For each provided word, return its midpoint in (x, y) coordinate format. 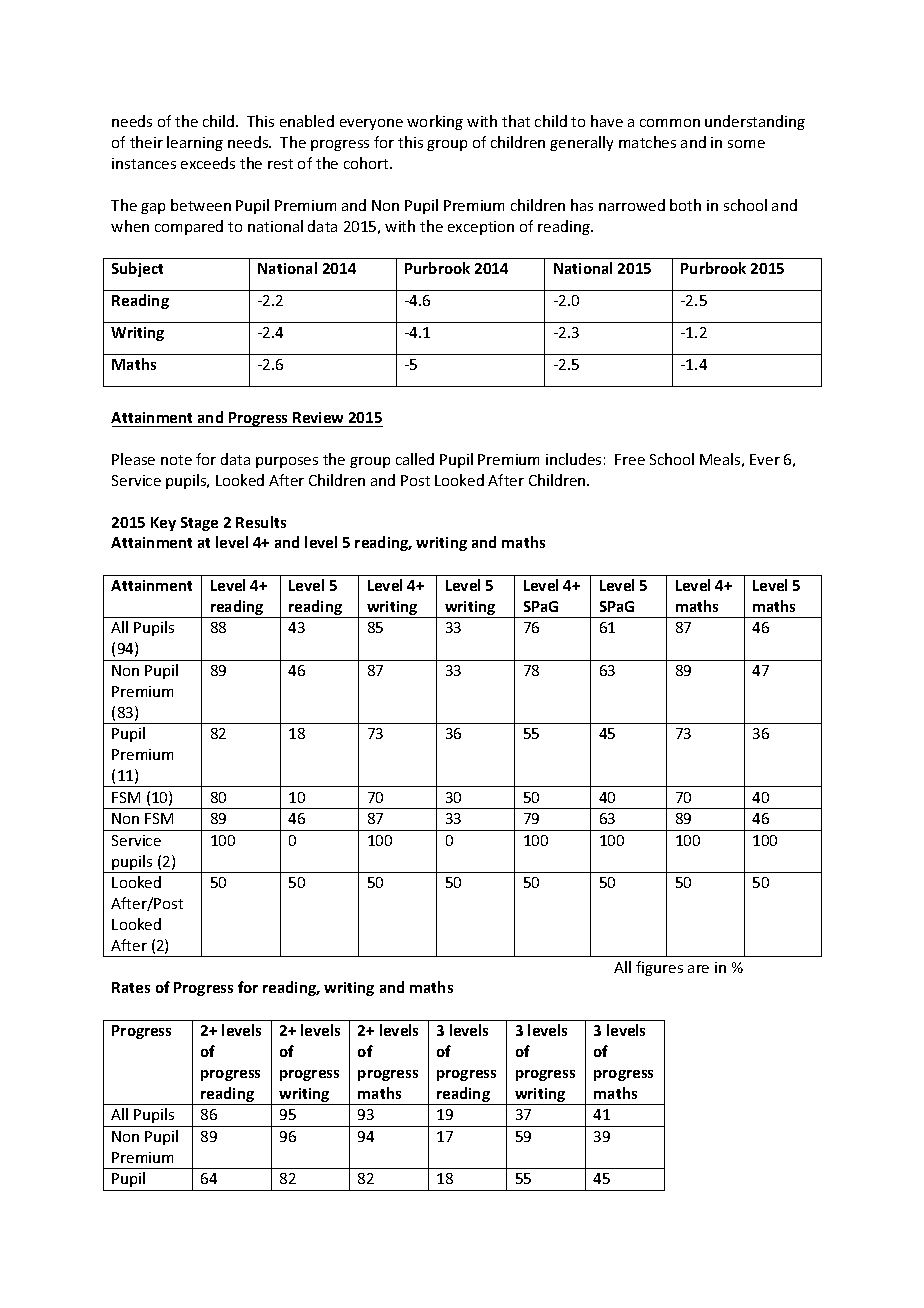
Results (261, 522)
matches (647, 142)
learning (195, 143)
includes (573, 459)
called (415, 459)
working (435, 122)
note (176, 460)
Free (630, 459)
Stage (199, 524)
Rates (131, 987)
